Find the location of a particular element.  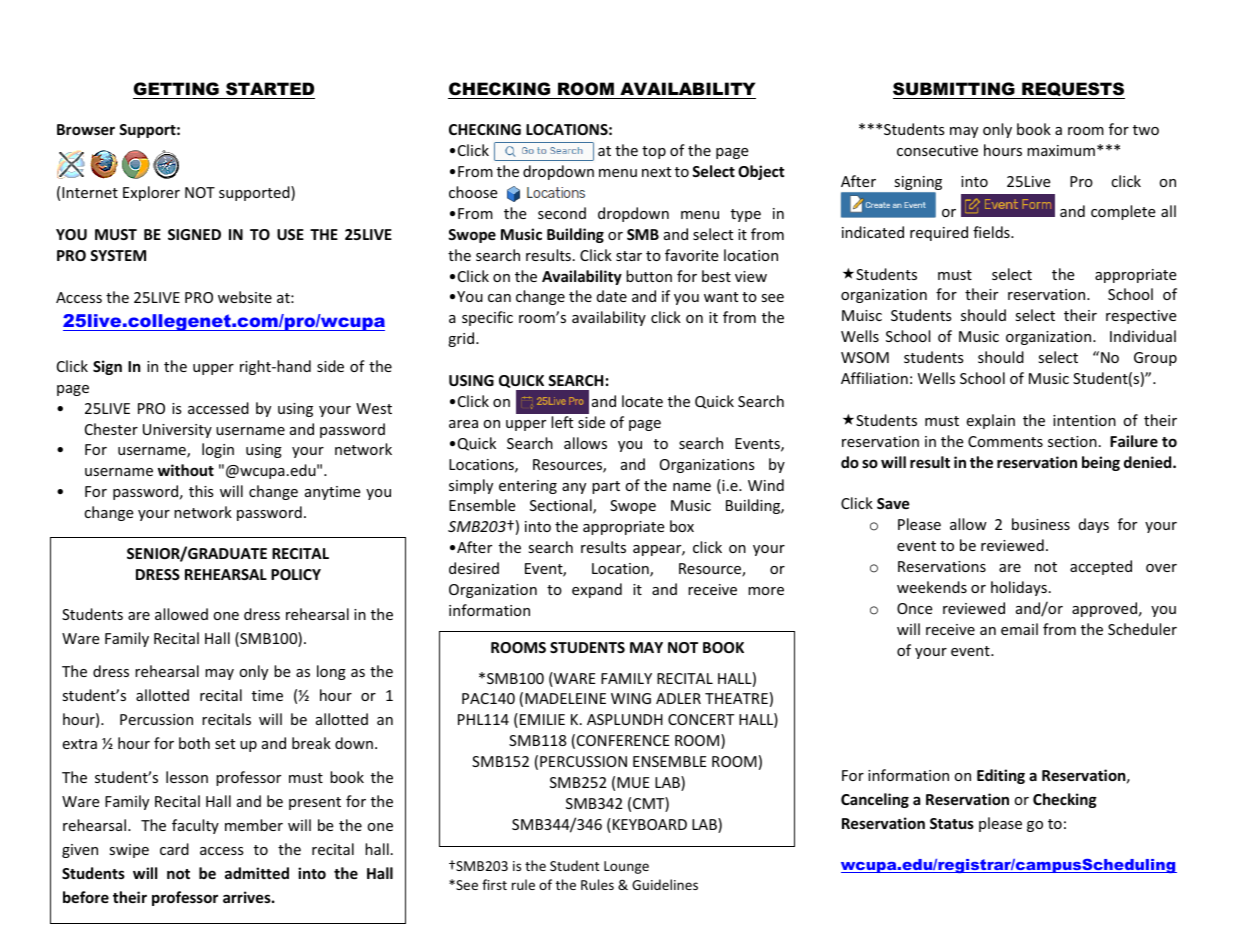

locate is located at coordinates (642, 401).
